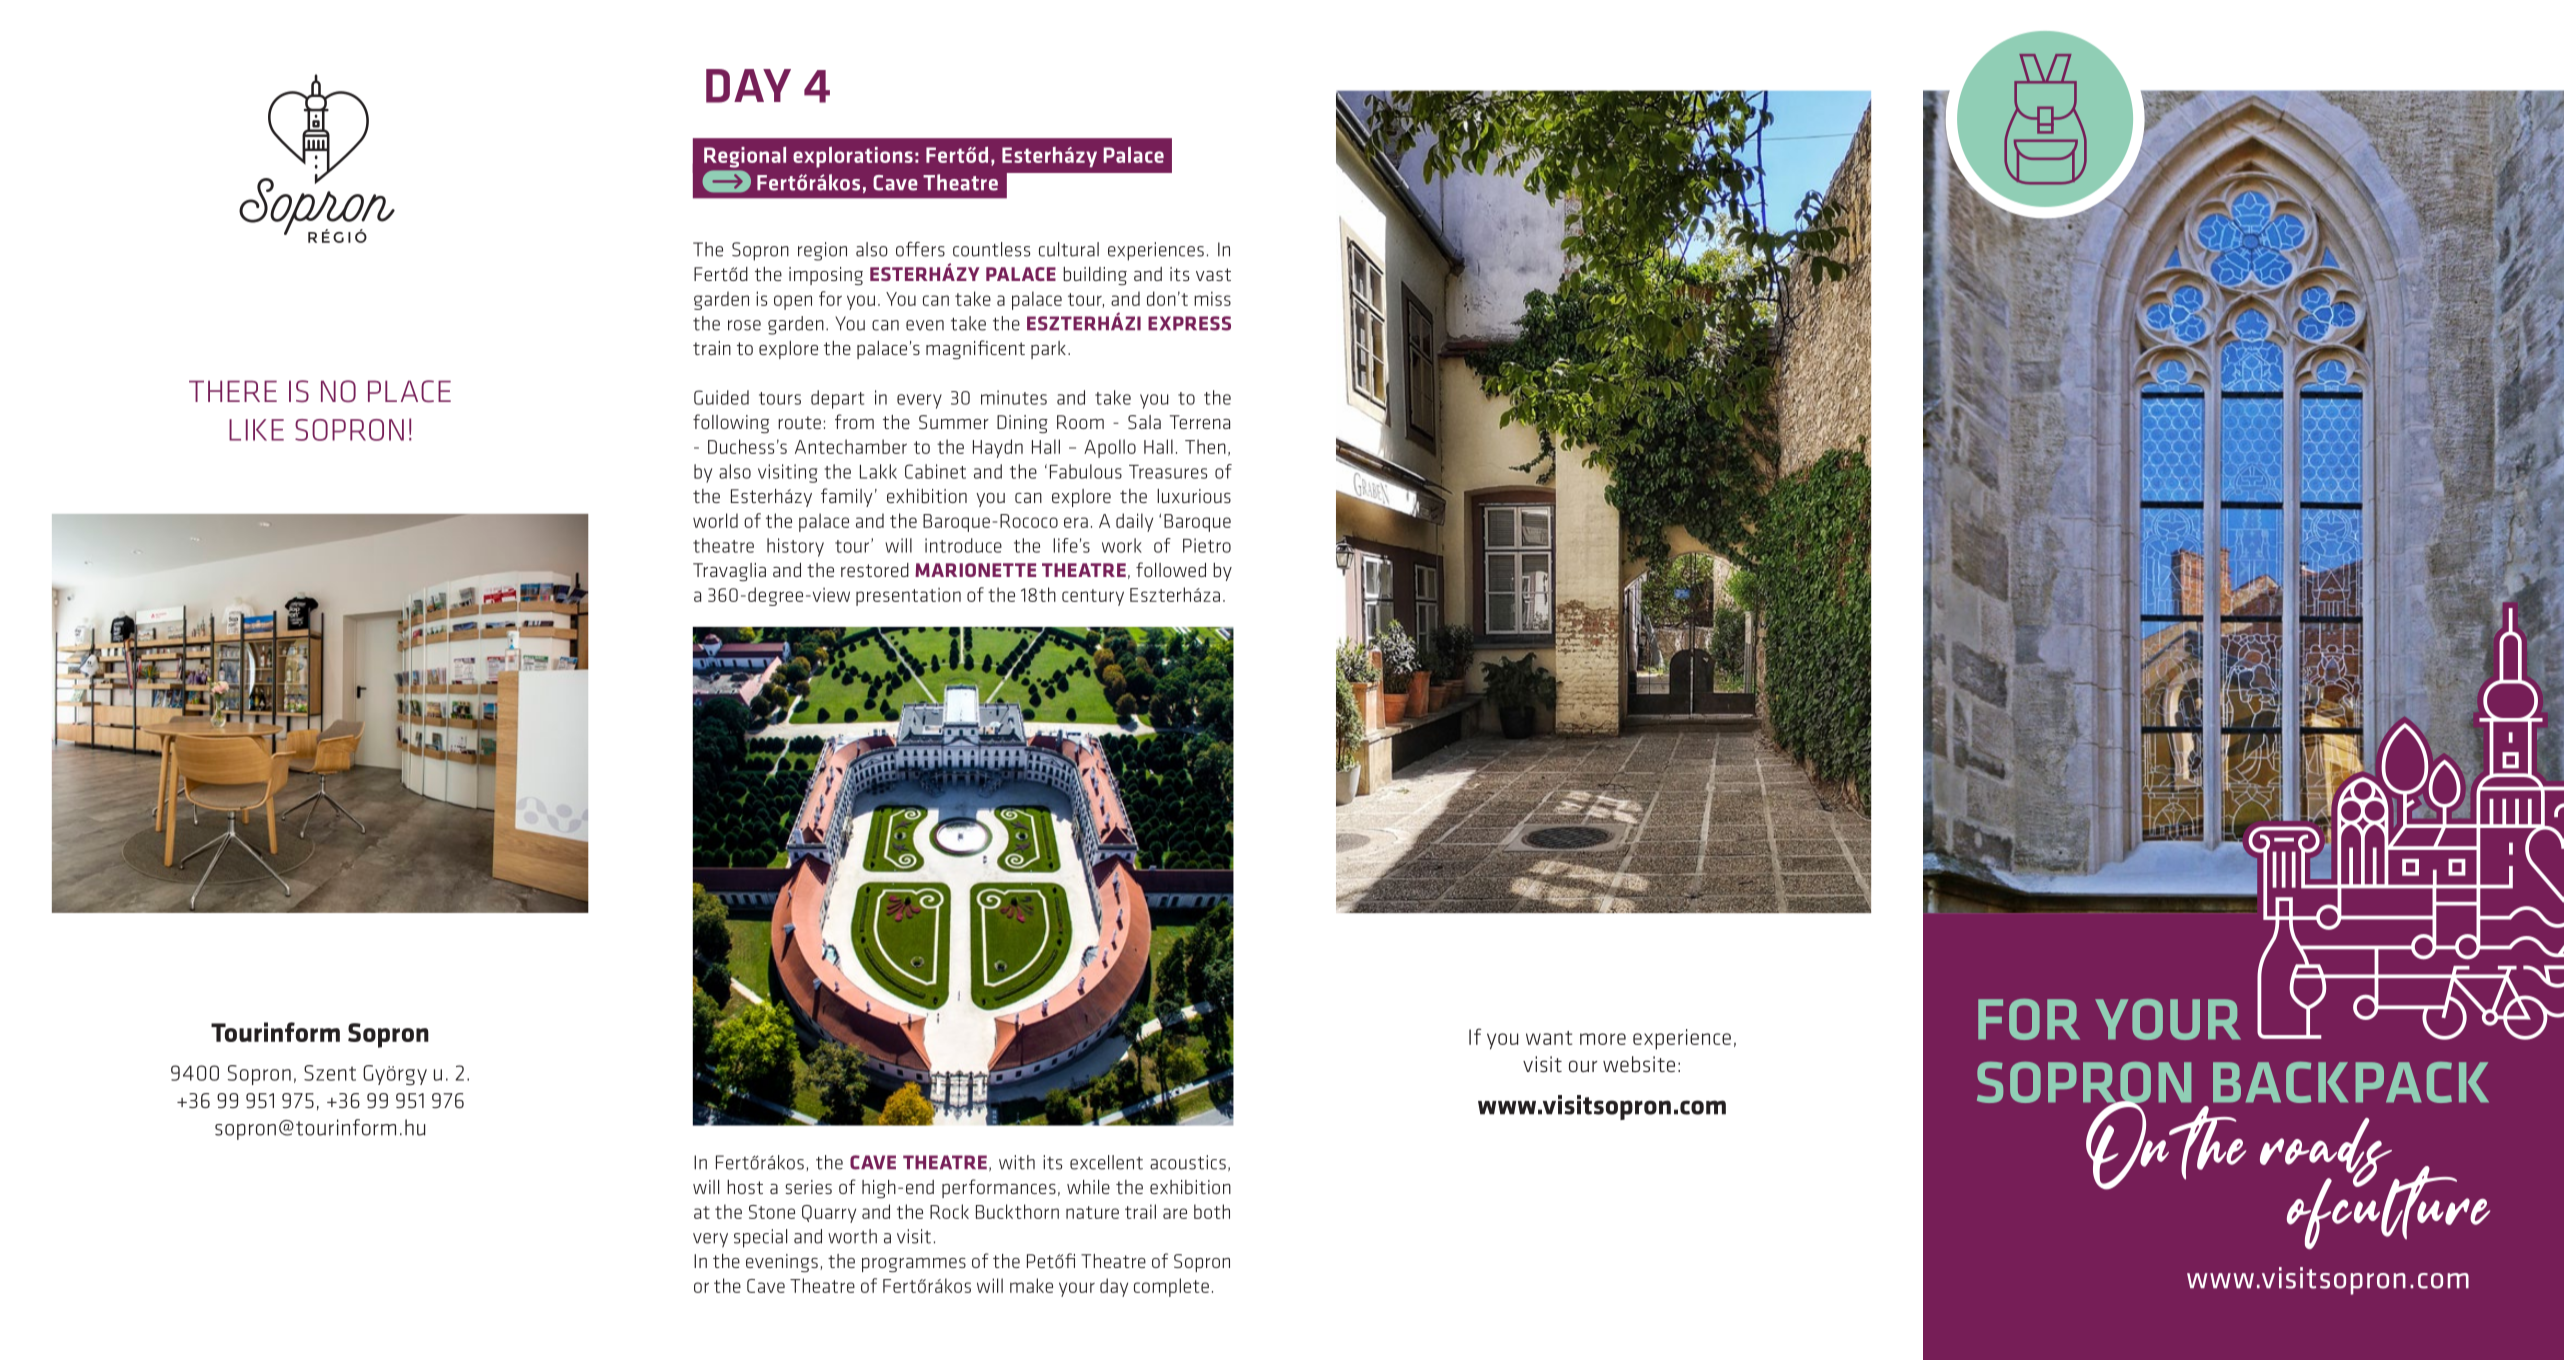  I want to click on special, so click(760, 1238).
